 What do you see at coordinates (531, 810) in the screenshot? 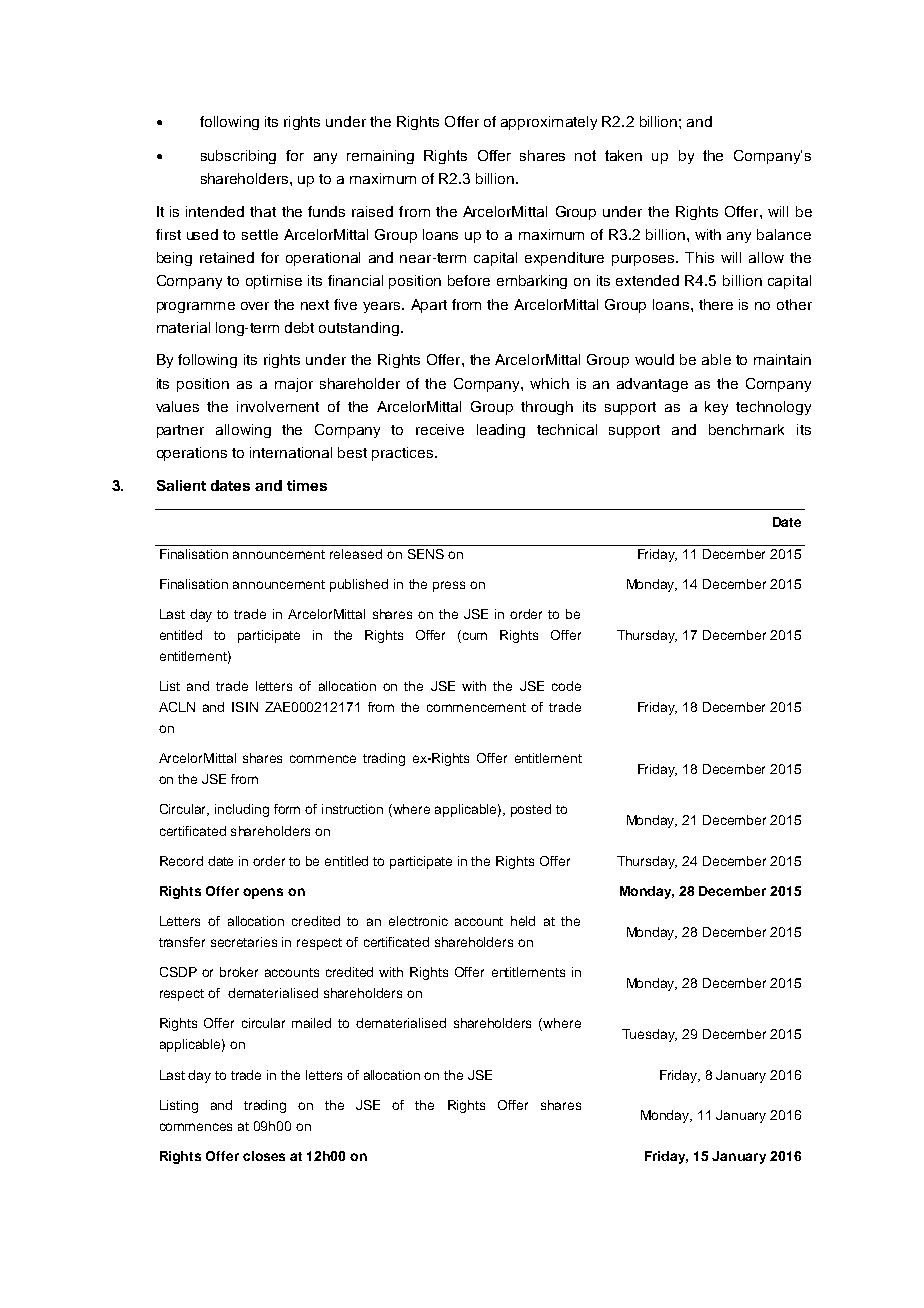
I see `posted` at bounding box center [531, 810].
